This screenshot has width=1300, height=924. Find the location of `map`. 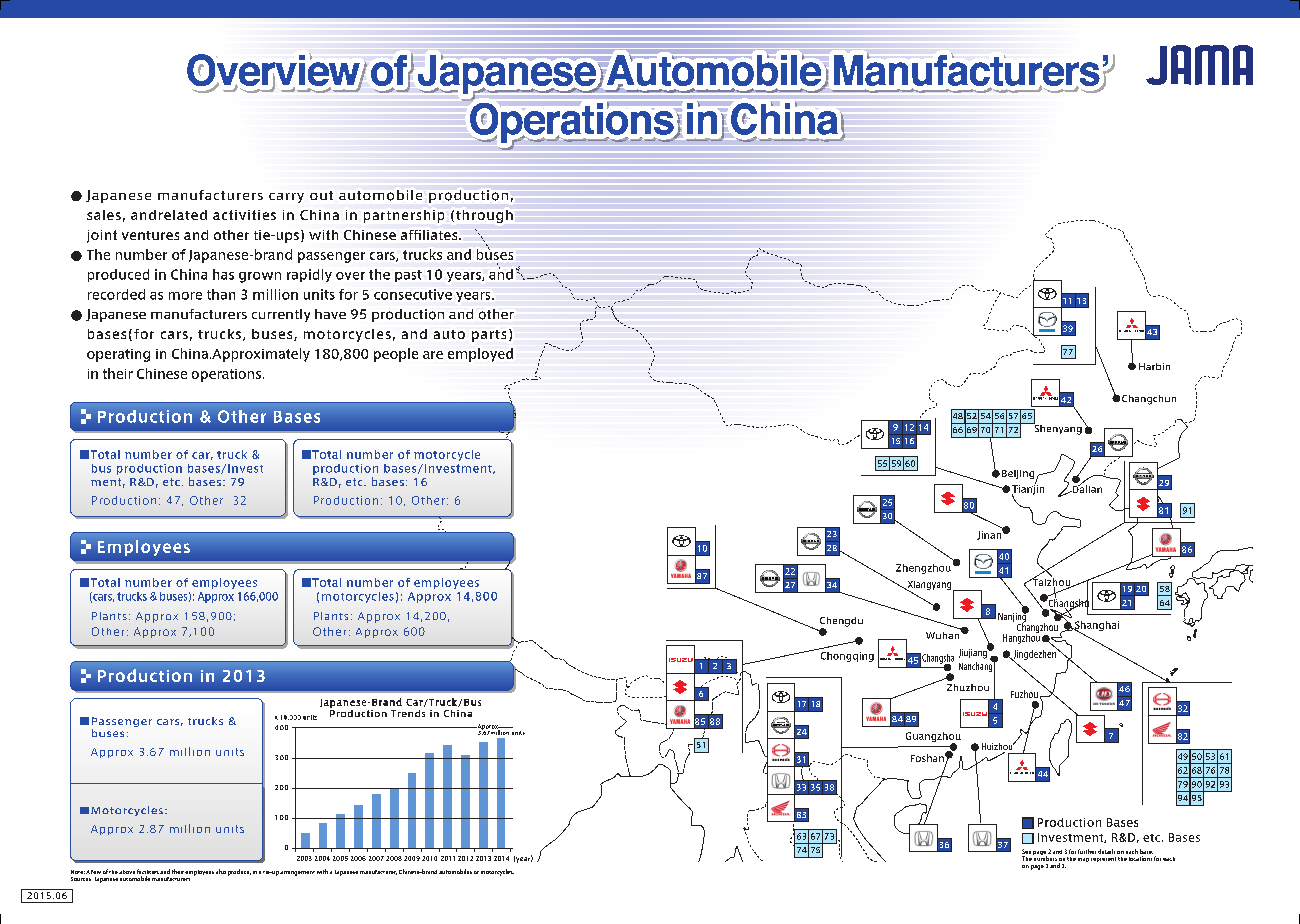

map is located at coordinates (1083, 860).
